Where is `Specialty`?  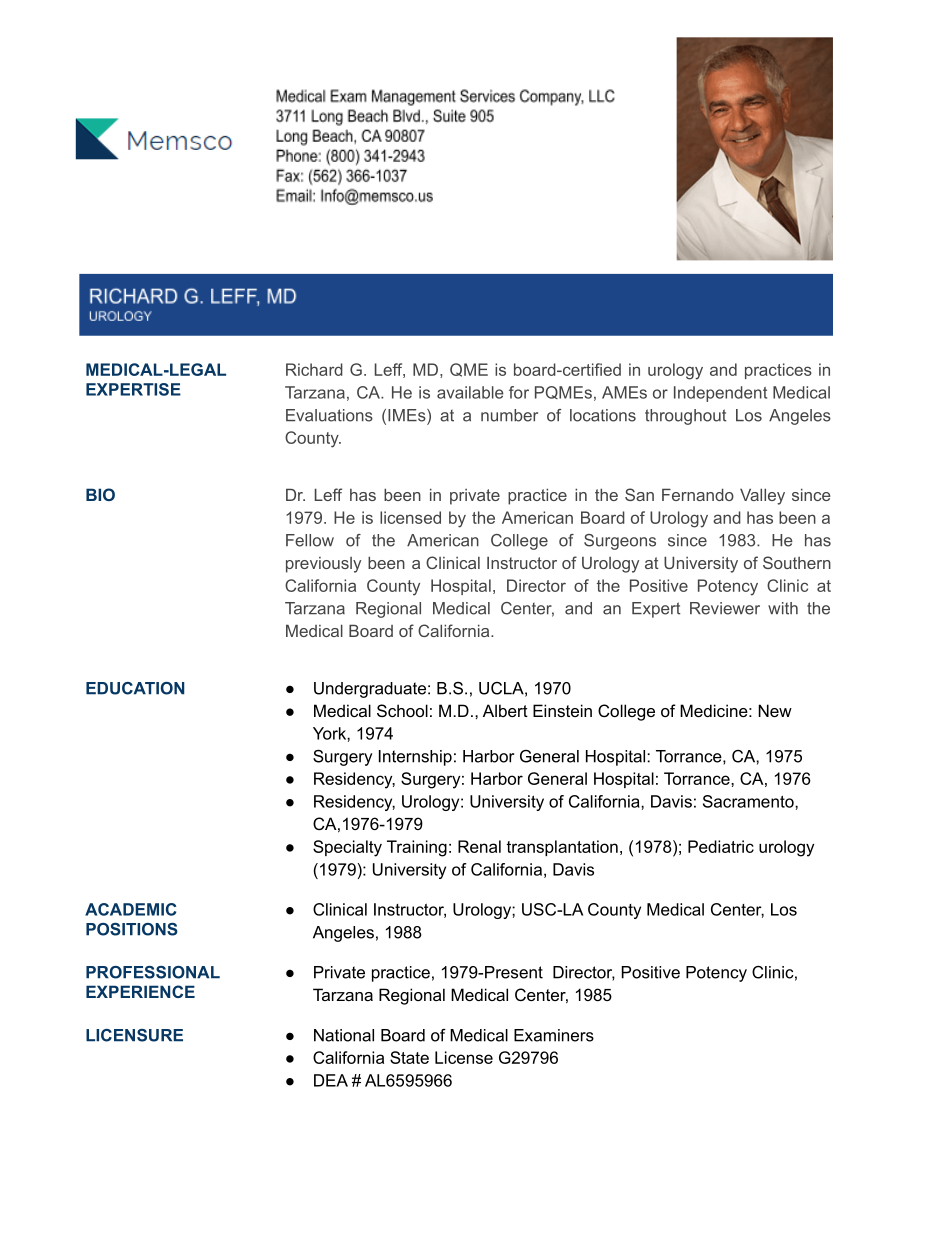 Specialty is located at coordinates (347, 848).
